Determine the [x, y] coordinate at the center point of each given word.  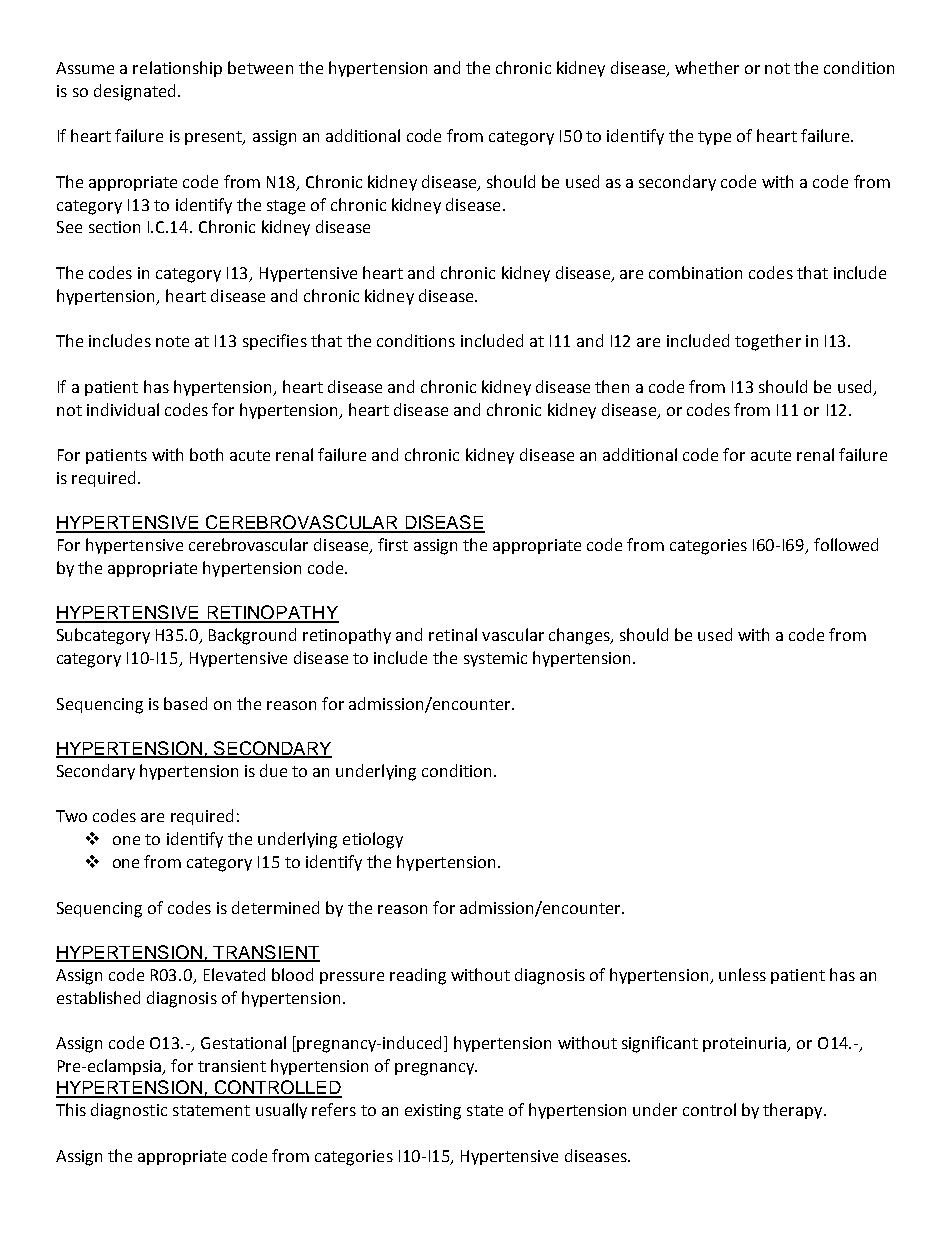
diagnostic [129, 1111]
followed [846, 544]
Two [71, 816]
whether [707, 67]
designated [134, 92]
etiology [373, 840]
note [172, 341]
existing [433, 1112]
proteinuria [746, 1044]
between [260, 67]
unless [742, 974]
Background [252, 636]
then [612, 386]
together [768, 342]
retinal [453, 634]
